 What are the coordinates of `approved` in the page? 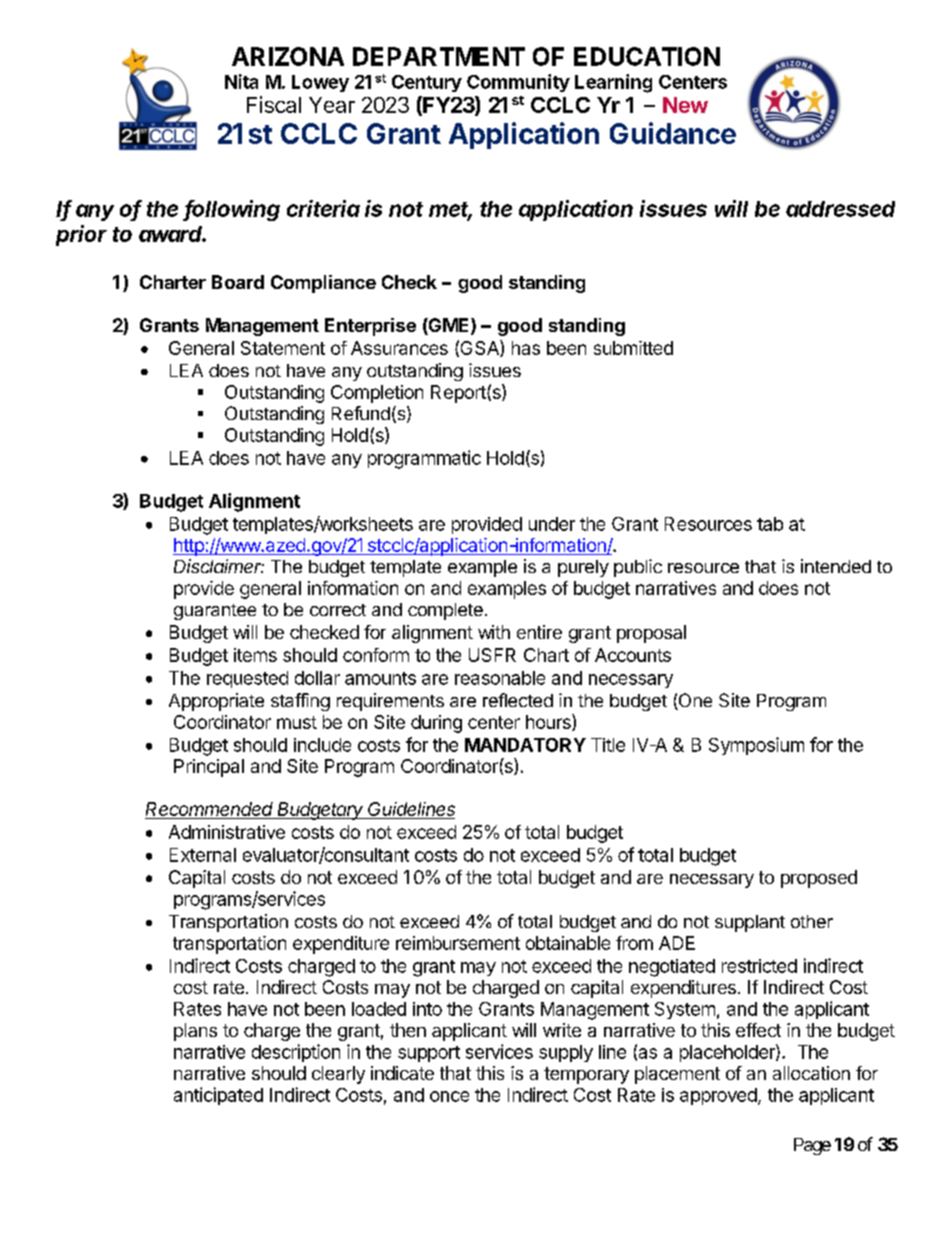 It's located at (718, 1096).
